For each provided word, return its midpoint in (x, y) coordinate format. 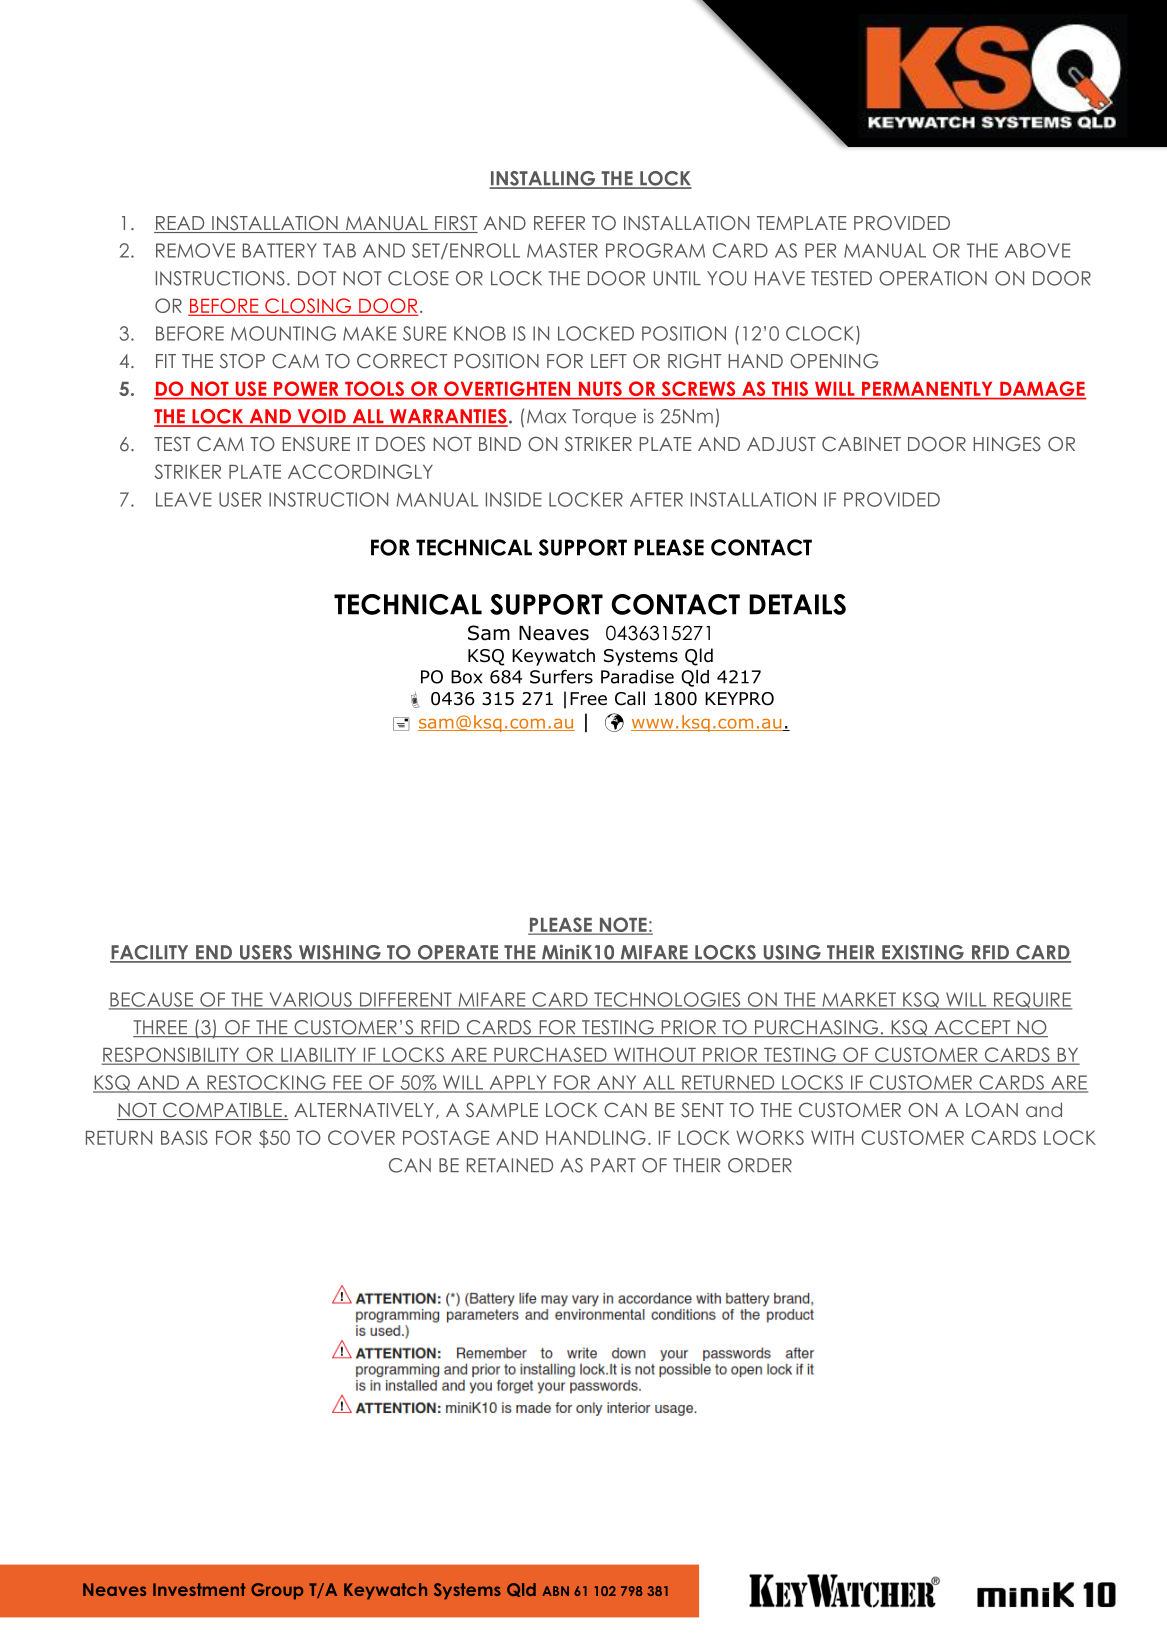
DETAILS (797, 604)
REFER (559, 223)
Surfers (561, 676)
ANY (617, 1083)
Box (467, 677)
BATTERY (280, 250)
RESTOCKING (266, 1083)
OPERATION (933, 278)
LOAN (992, 1110)
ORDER (760, 1165)
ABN (555, 1591)
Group (277, 1591)
